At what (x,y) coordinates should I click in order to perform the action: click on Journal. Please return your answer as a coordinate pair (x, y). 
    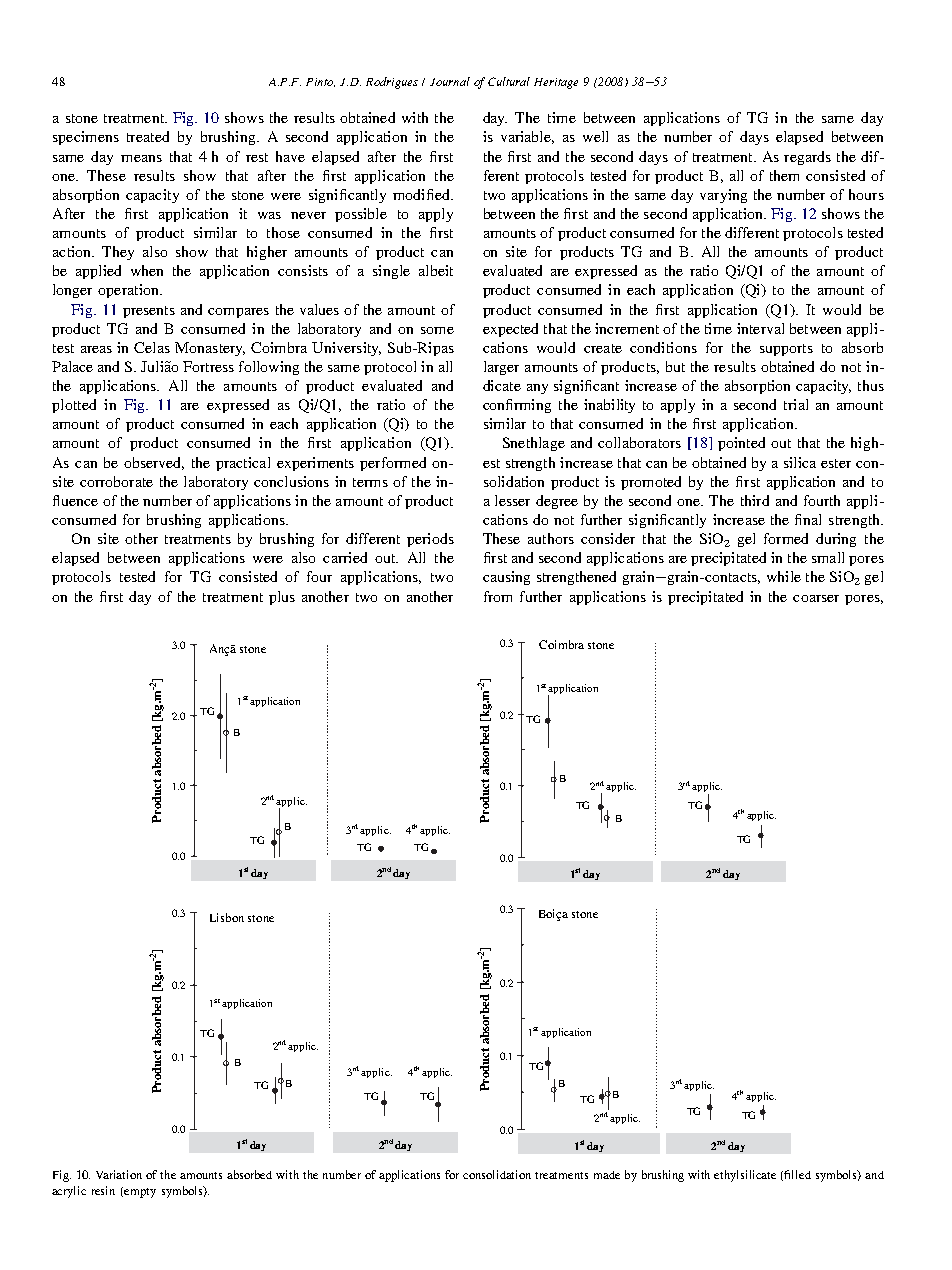
    Looking at the image, I should click on (450, 81).
